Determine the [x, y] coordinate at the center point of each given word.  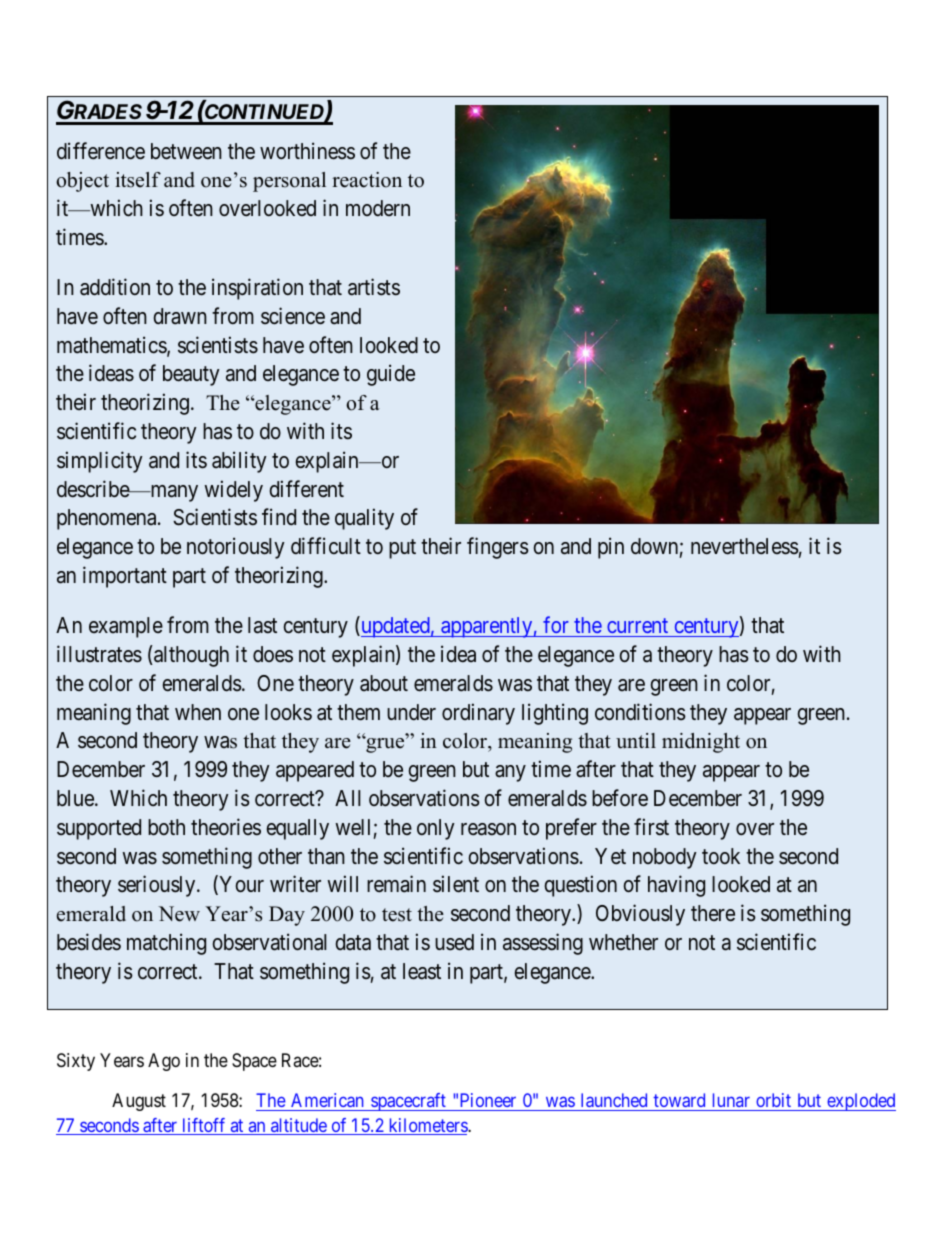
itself [138, 180]
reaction [367, 180]
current [637, 625]
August [139, 1102]
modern [378, 208]
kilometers [427, 1126]
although [190, 656]
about [384, 683]
